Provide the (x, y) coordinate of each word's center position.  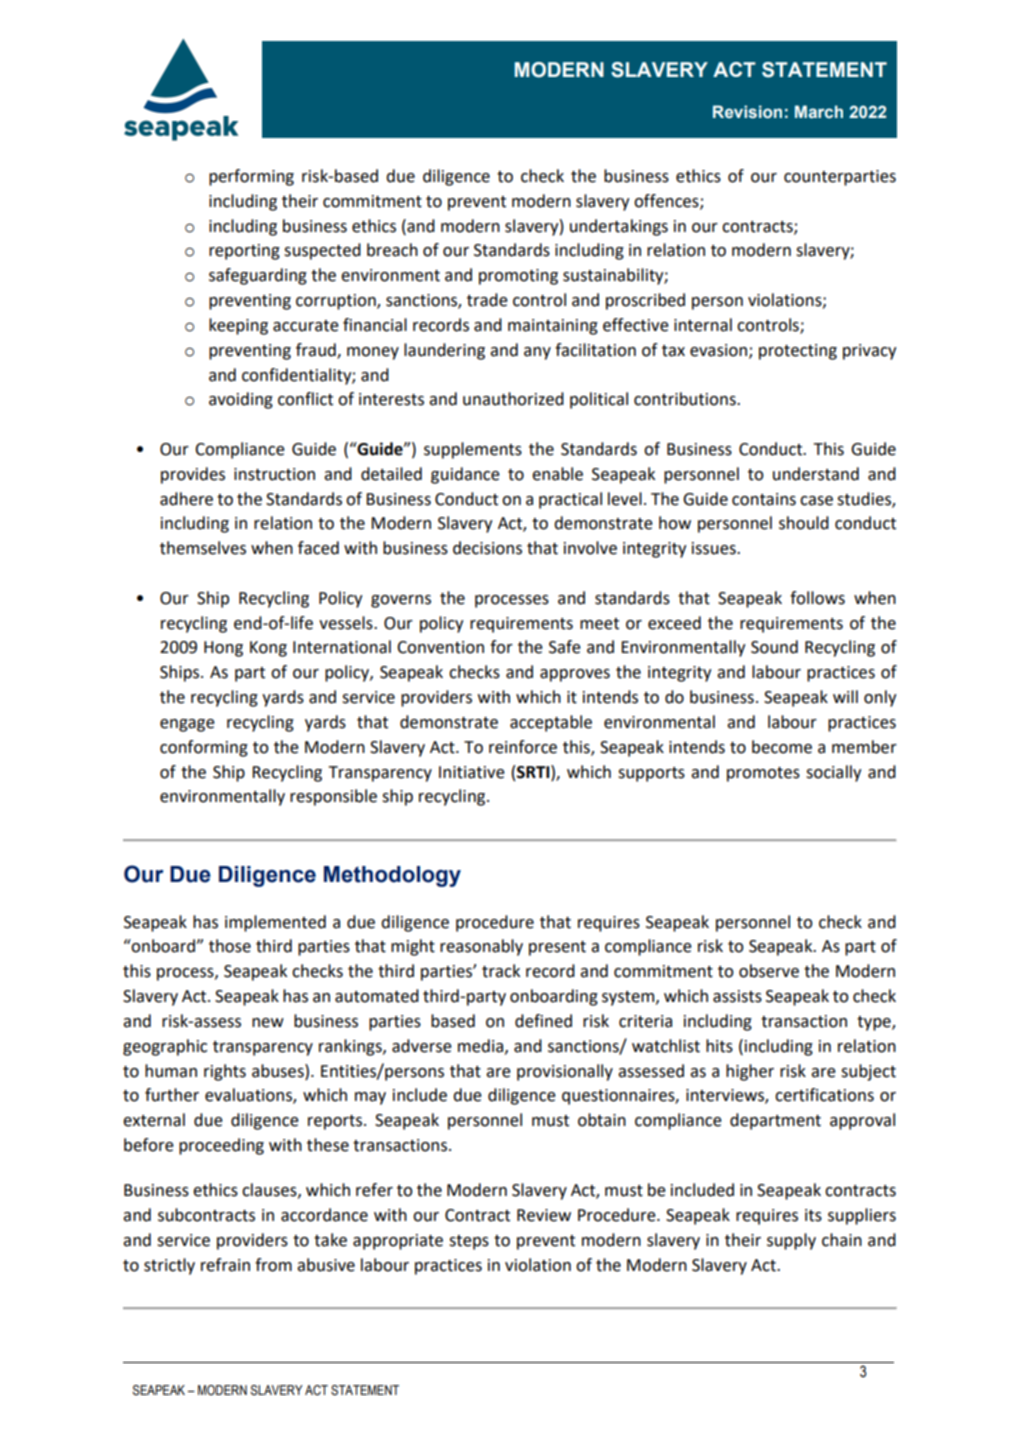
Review (544, 1215)
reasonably (481, 947)
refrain (225, 1265)
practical (570, 500)
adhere (186, 499)
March (819, 112)
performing (251, 177)
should (804, 523)
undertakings (619, 227)
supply (791, 1241)
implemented (275, 923)
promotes (763, 774)
